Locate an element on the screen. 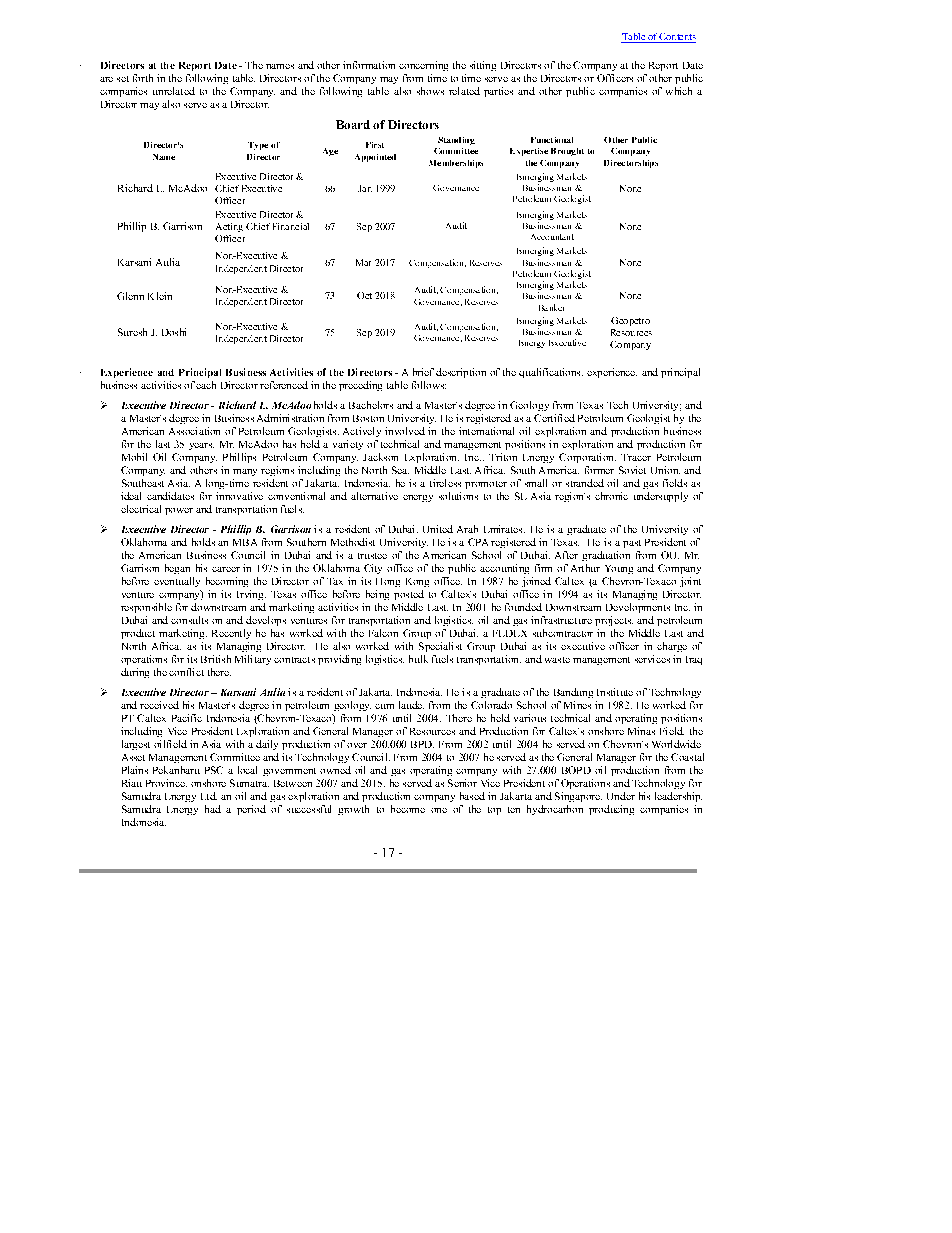  Tracer is located at coordinates (636, 457).
